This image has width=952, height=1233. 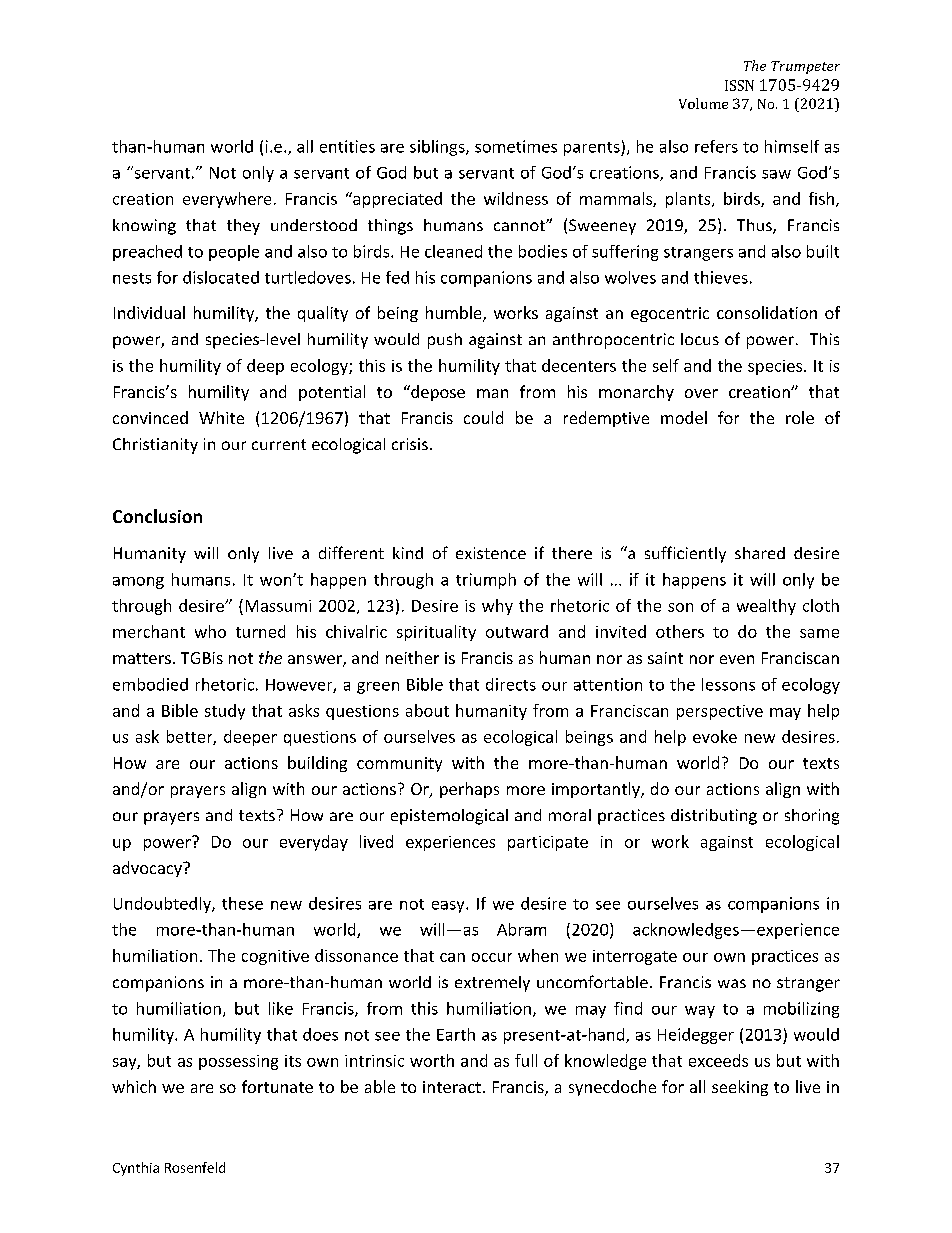 What do you see at coordinates (516, 146) in the image?
I see `sometimes` at bounding box center [516, 146].
